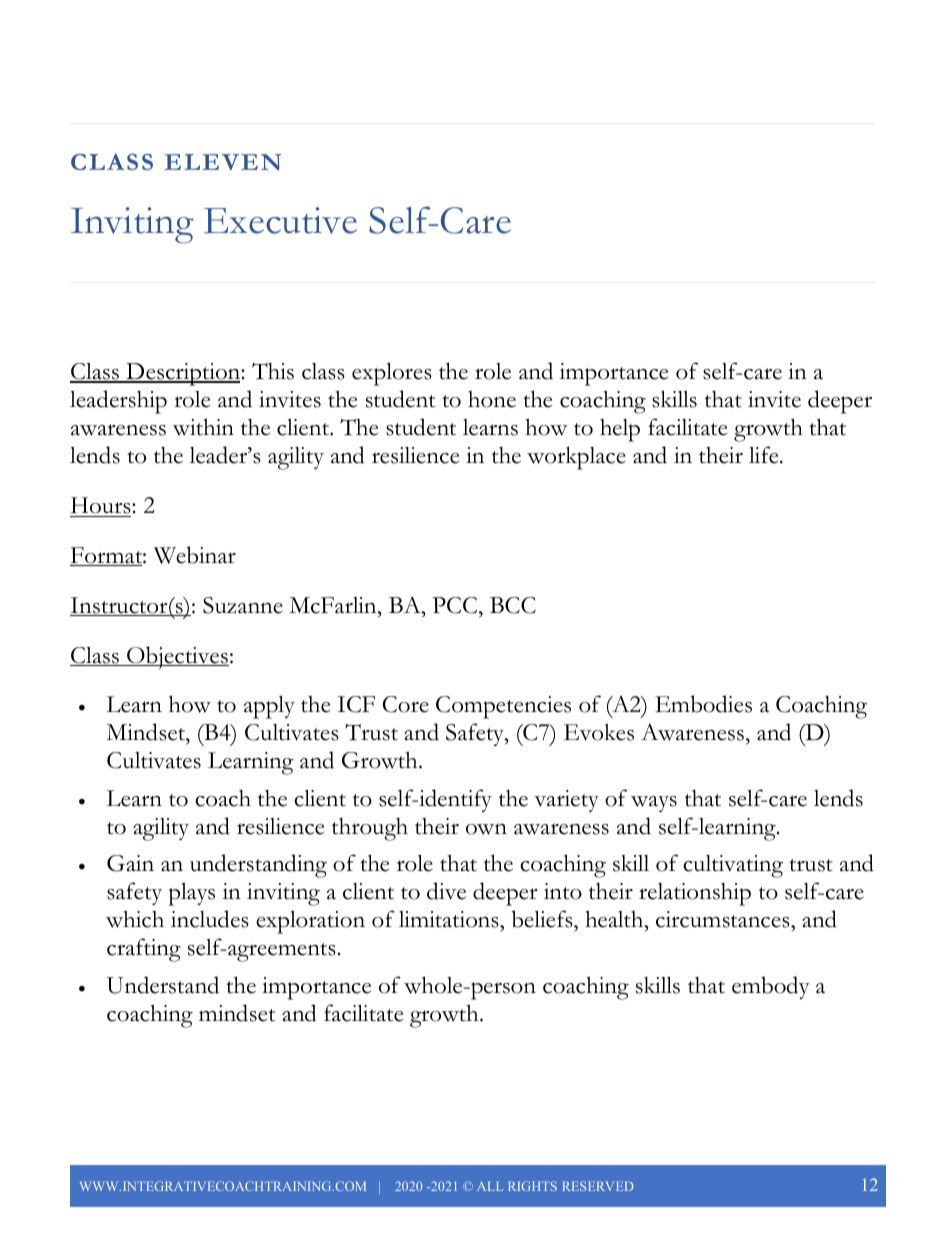  What do you see at coordinates (223, 162) in the screenshot?
I see `ELEVEN` at bounding box center [223, 162].
